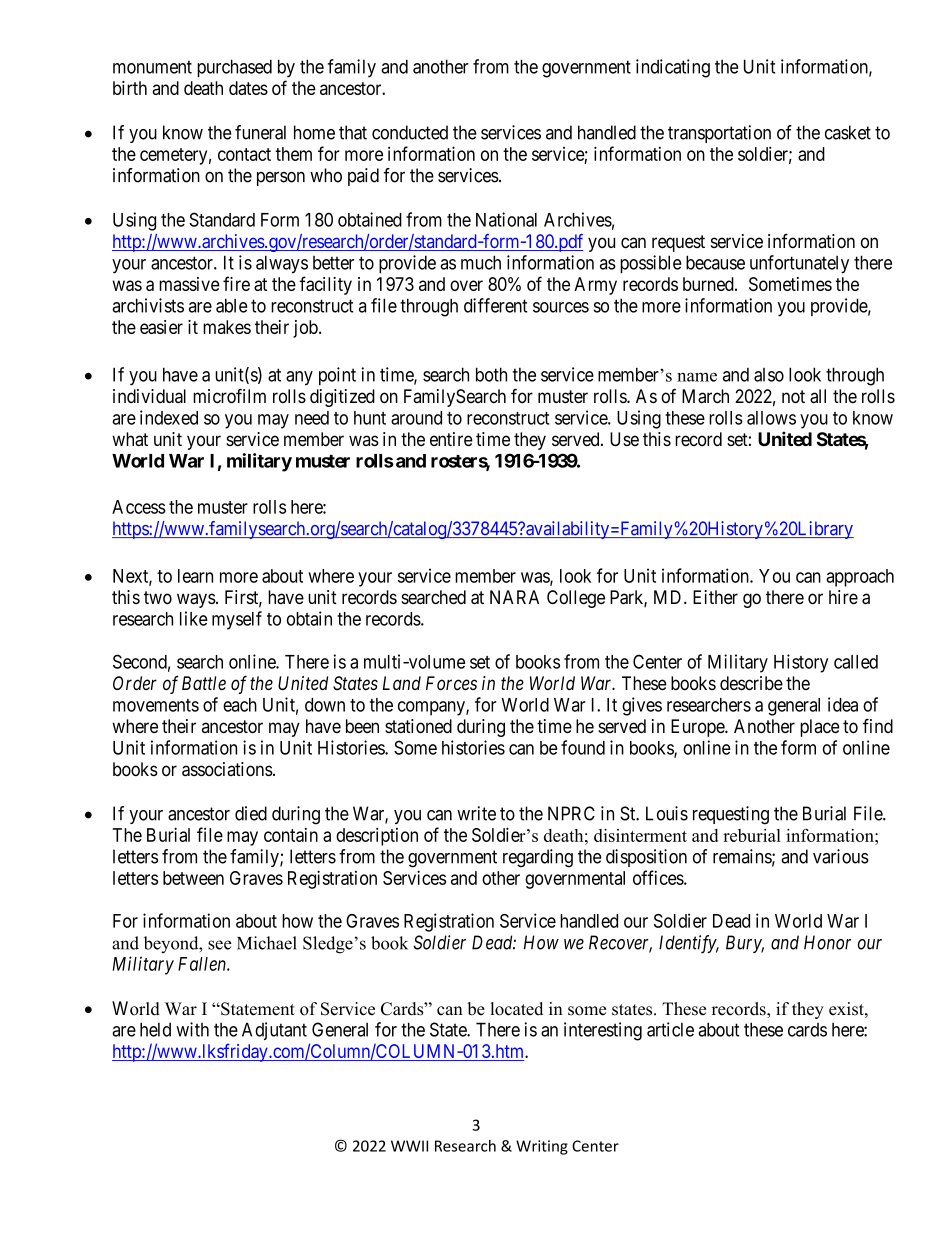 This document has height=1233, width=952. I want to click on dates, so click(248, 88).
